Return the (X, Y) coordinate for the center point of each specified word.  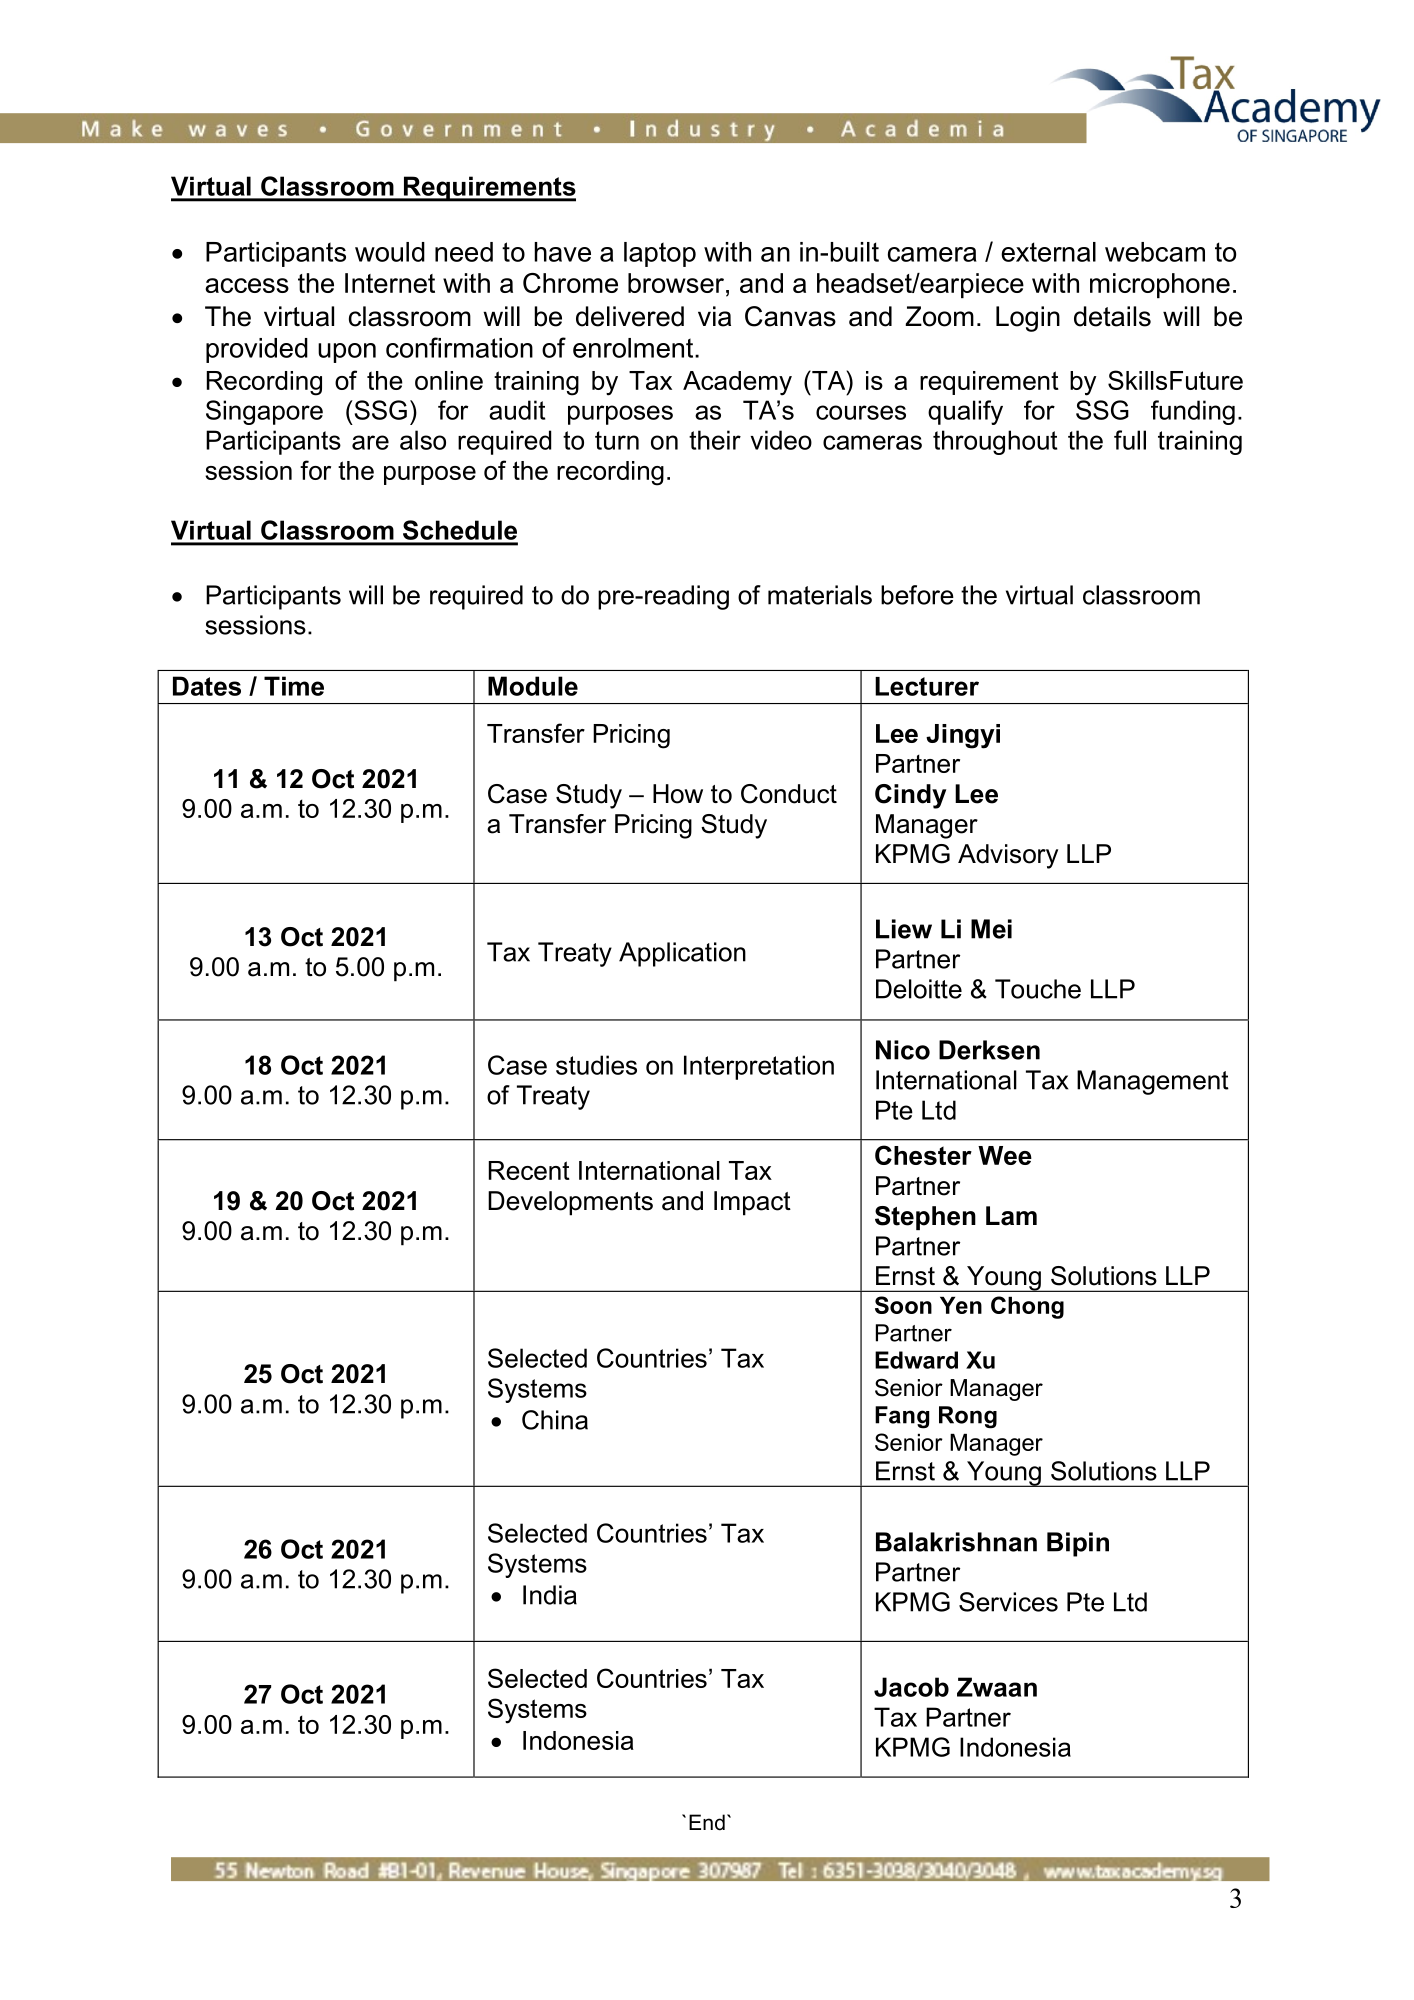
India (550, 1595)
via (714, 316)
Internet (390, 283)
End (707, 1822)
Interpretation (759, 1067)
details (1112, 316)
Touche (1038, 989)
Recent (529, 1170)
